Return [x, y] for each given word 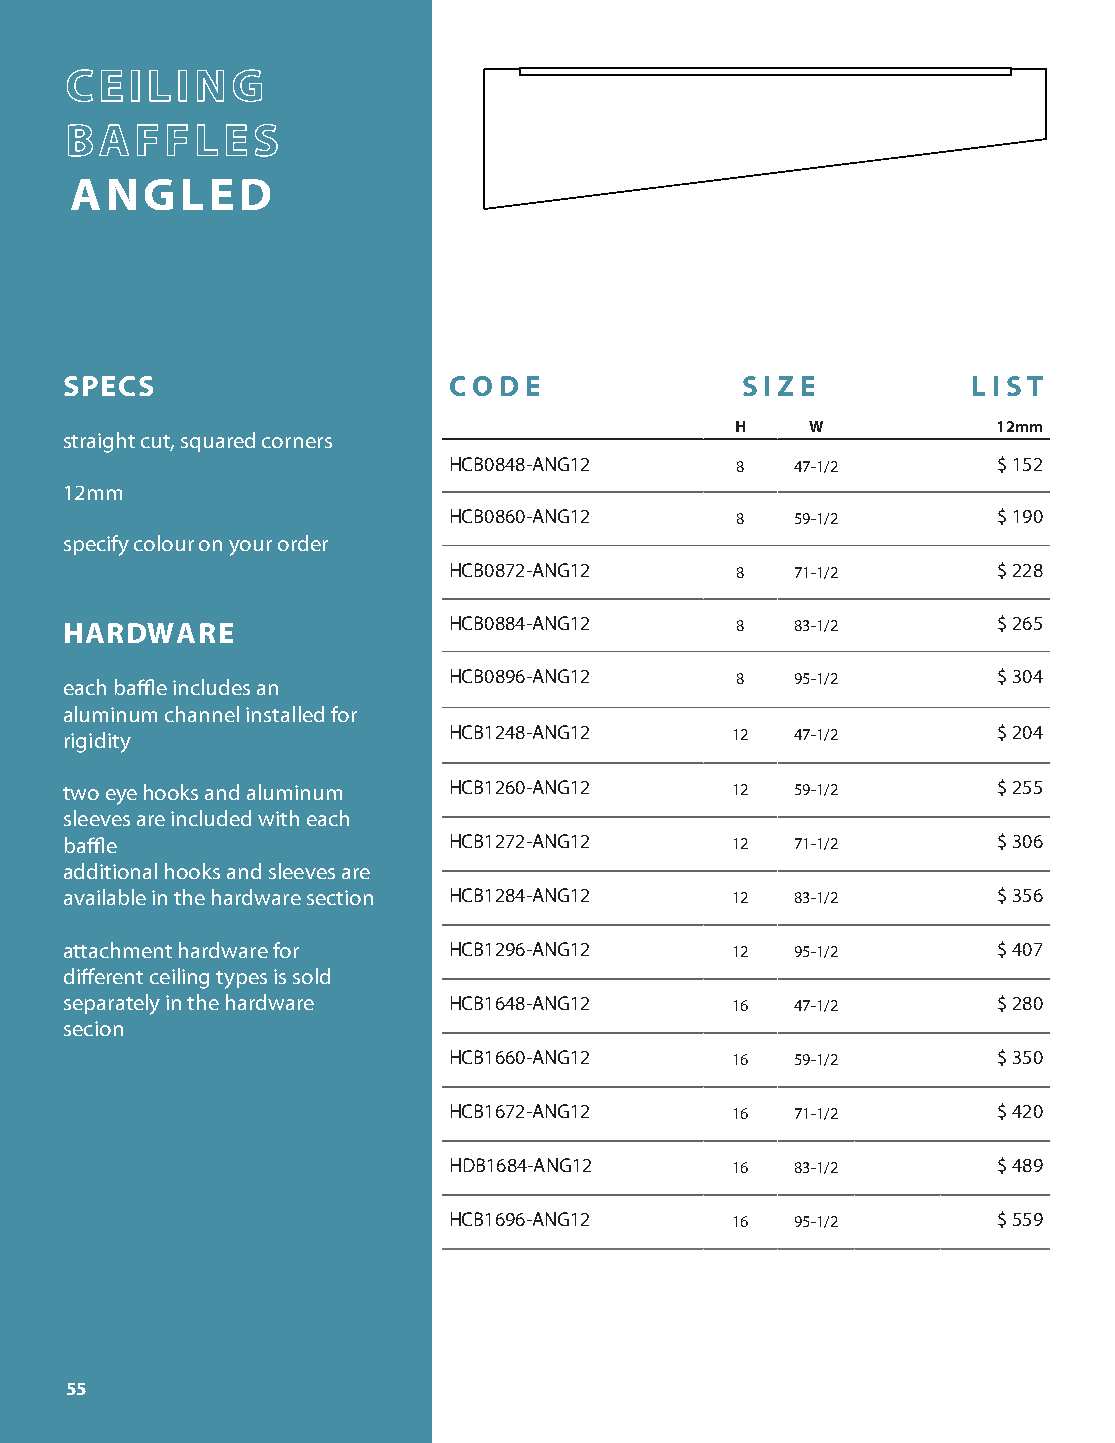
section [340, 897]
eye [121, 797]
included [211, 818]
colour [164, 543]
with [278, 818]
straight [99, 442]
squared [218, 442]
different [103, 976]
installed [285, 714]
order [303, 543]
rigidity [98, 742]
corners [297, 442]
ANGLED [170, 194]
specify [96, 545]
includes [211, 687]
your [250, 548]
